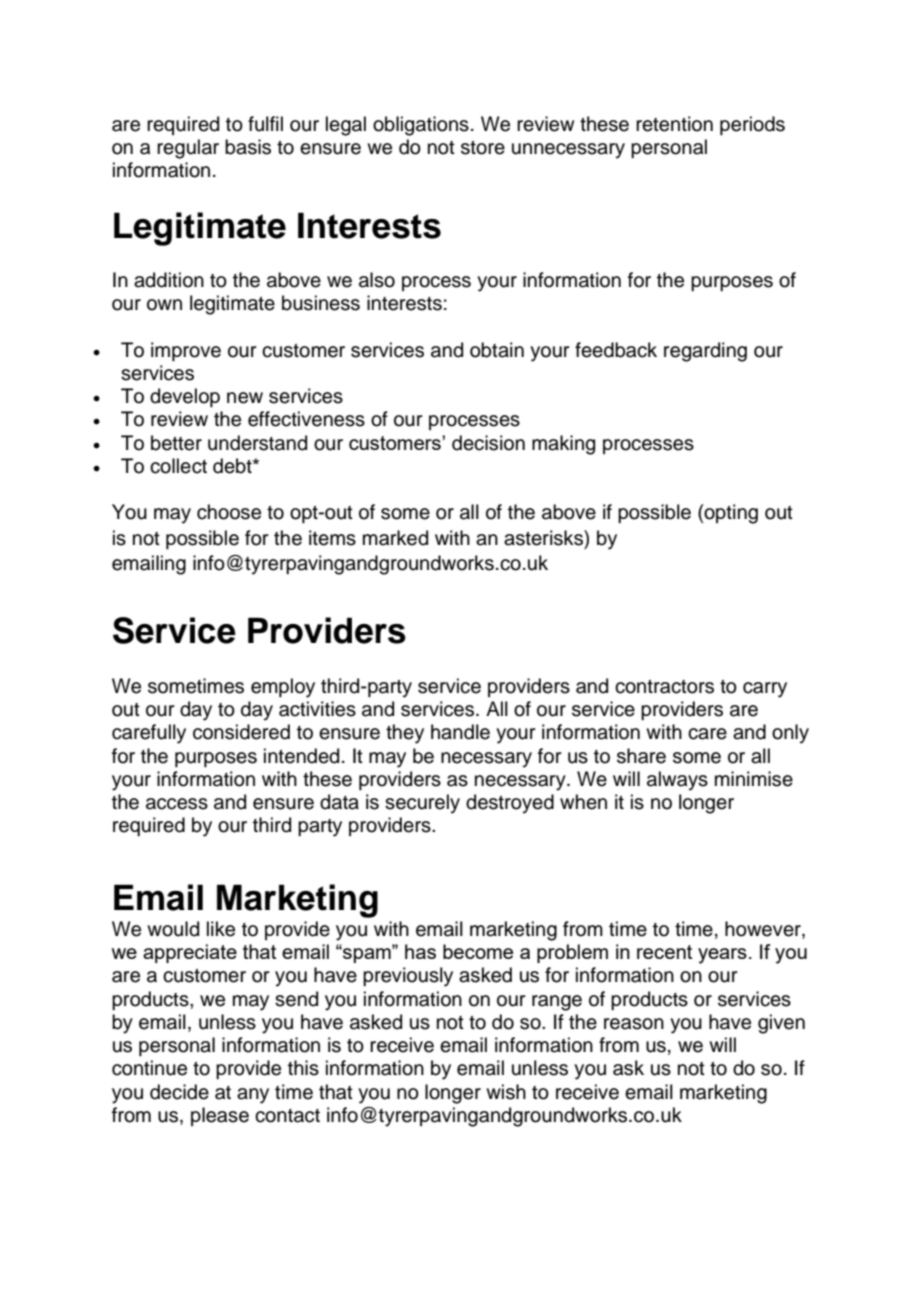  Describe the element at coordinates (752, 125) in the document. I see `periods` at that location.
